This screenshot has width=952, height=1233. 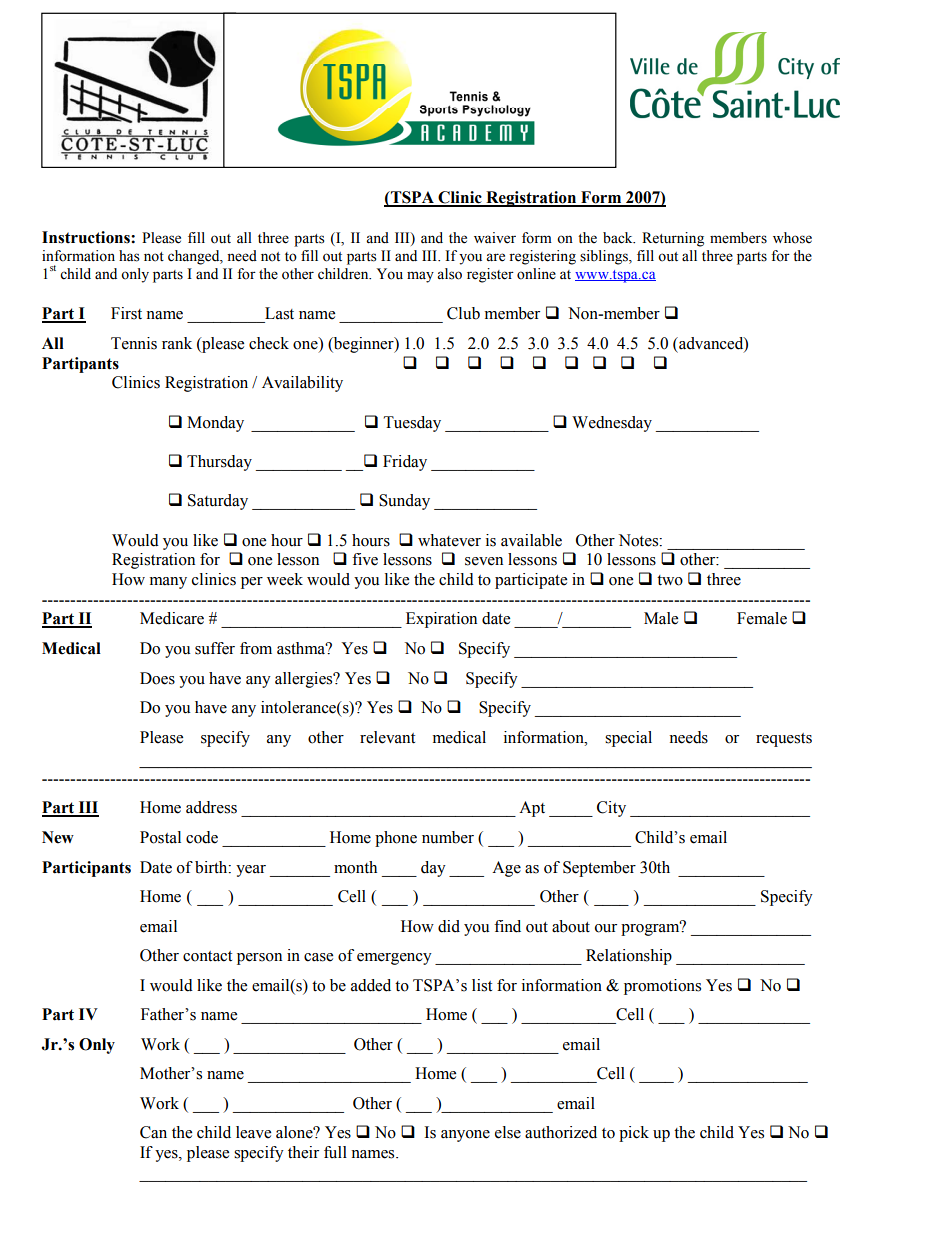 What do you see at coordinates (387, 737) in the screenshot?
I see `relevant` at bounding box center [387, 737].
